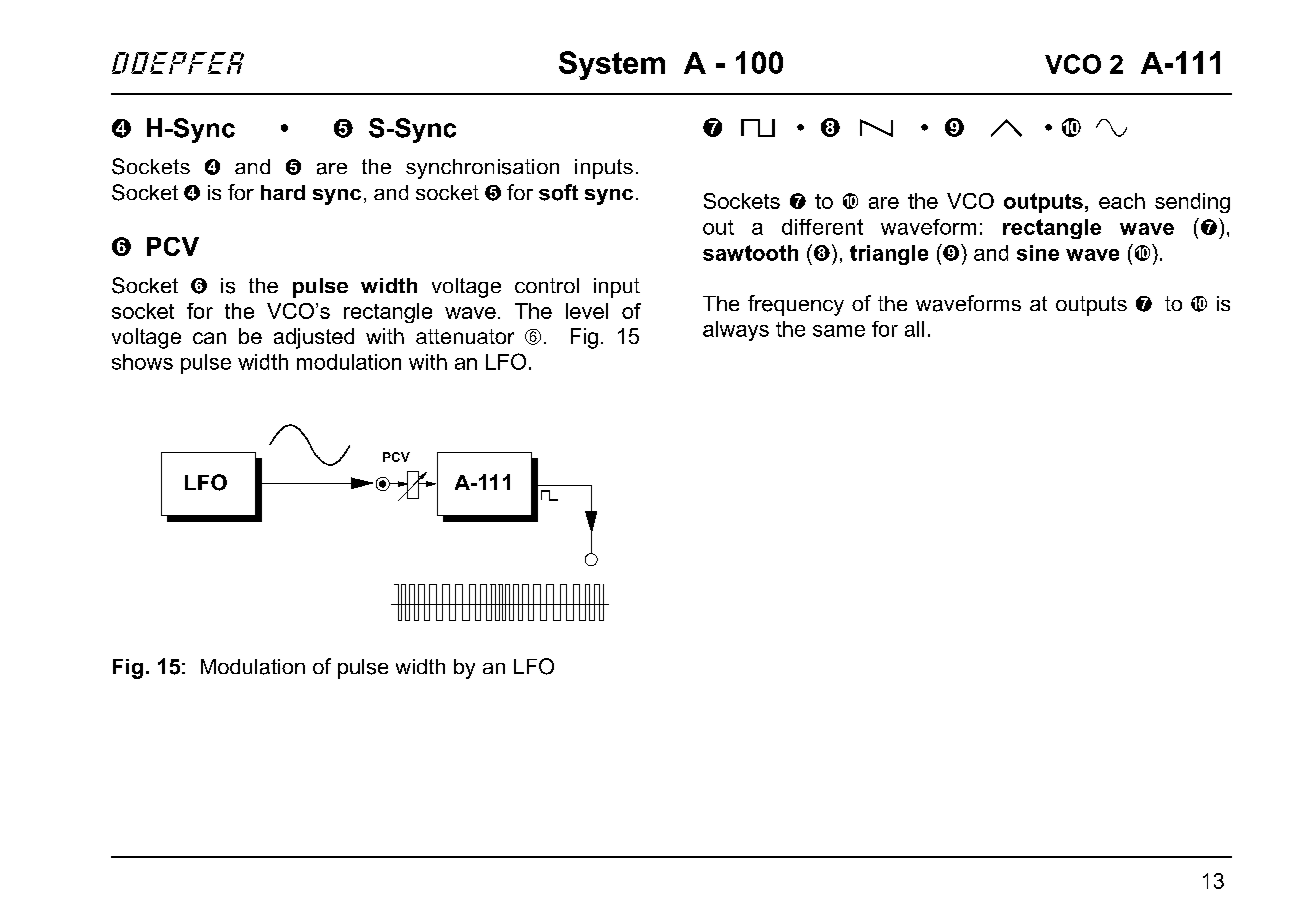 This screenshot has height=924, width=1307. Describe the element at coordinates (612, 65) in the screenshot. I see `System` at that location.
